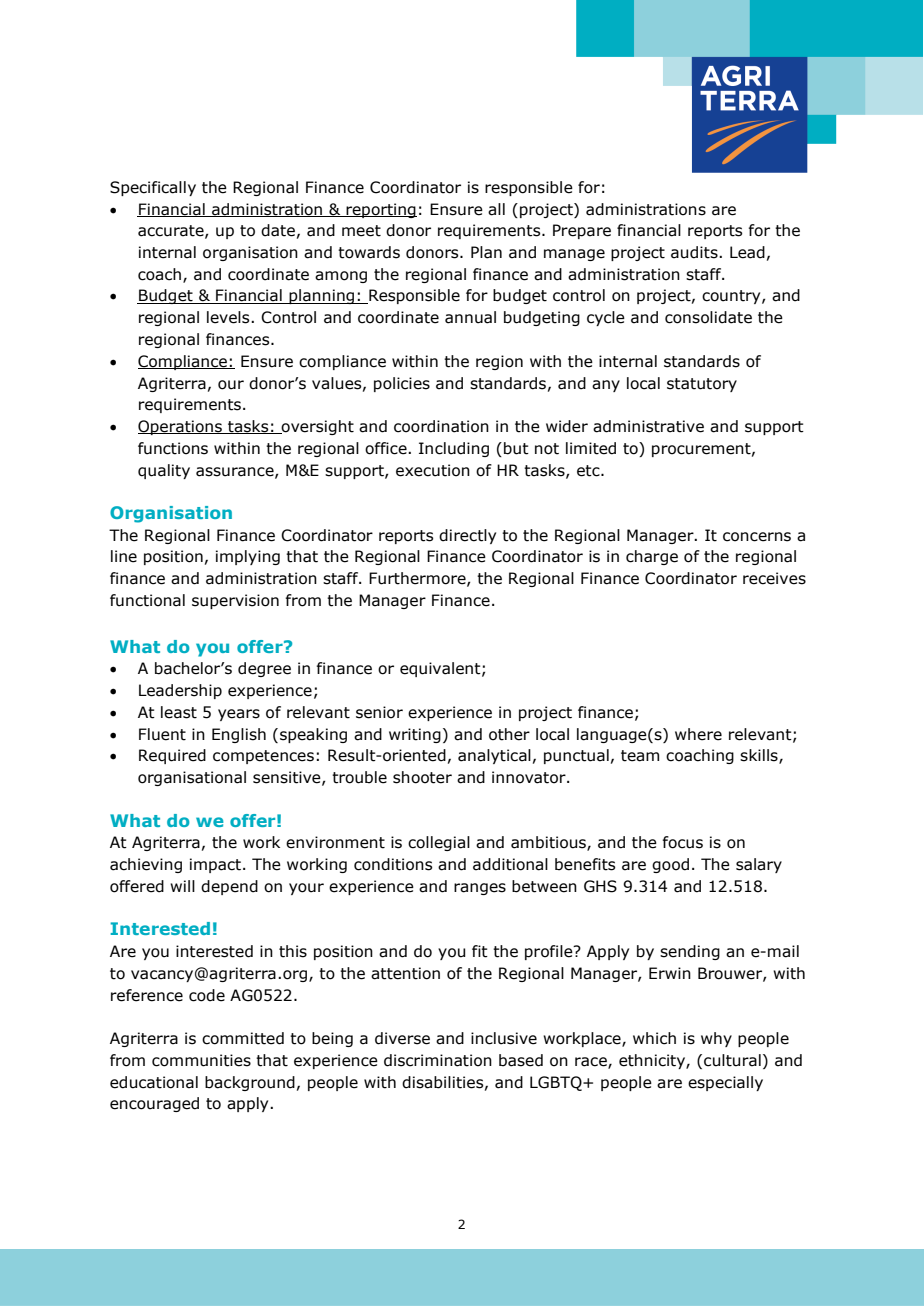 The width and height of the document is (924, 1308). I want to click on assurance, so click(236, 472).
